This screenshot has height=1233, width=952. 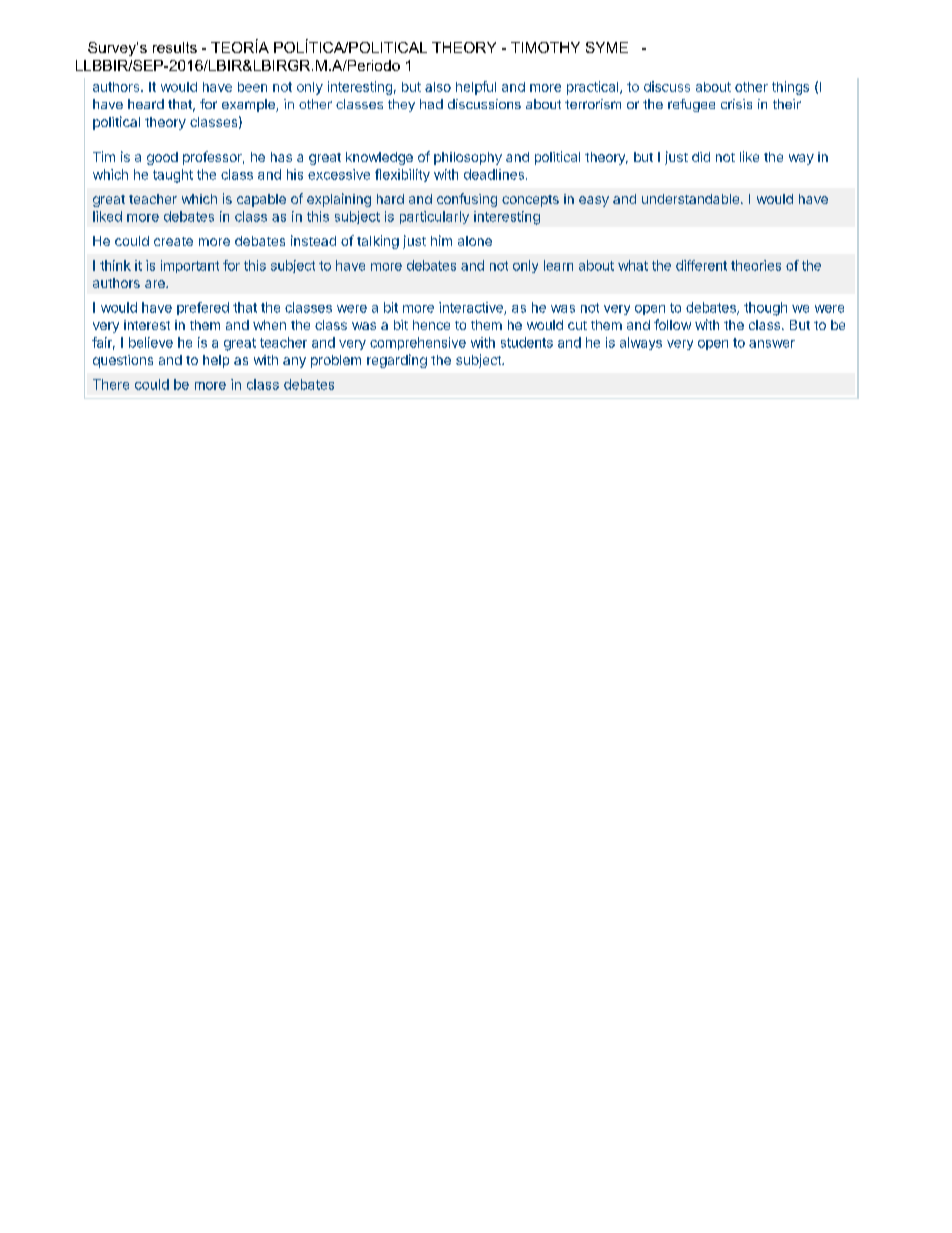 What do you see at coordinates (175, 47) in the screenshot?
I see `results` at bounding box center [175, 47].
